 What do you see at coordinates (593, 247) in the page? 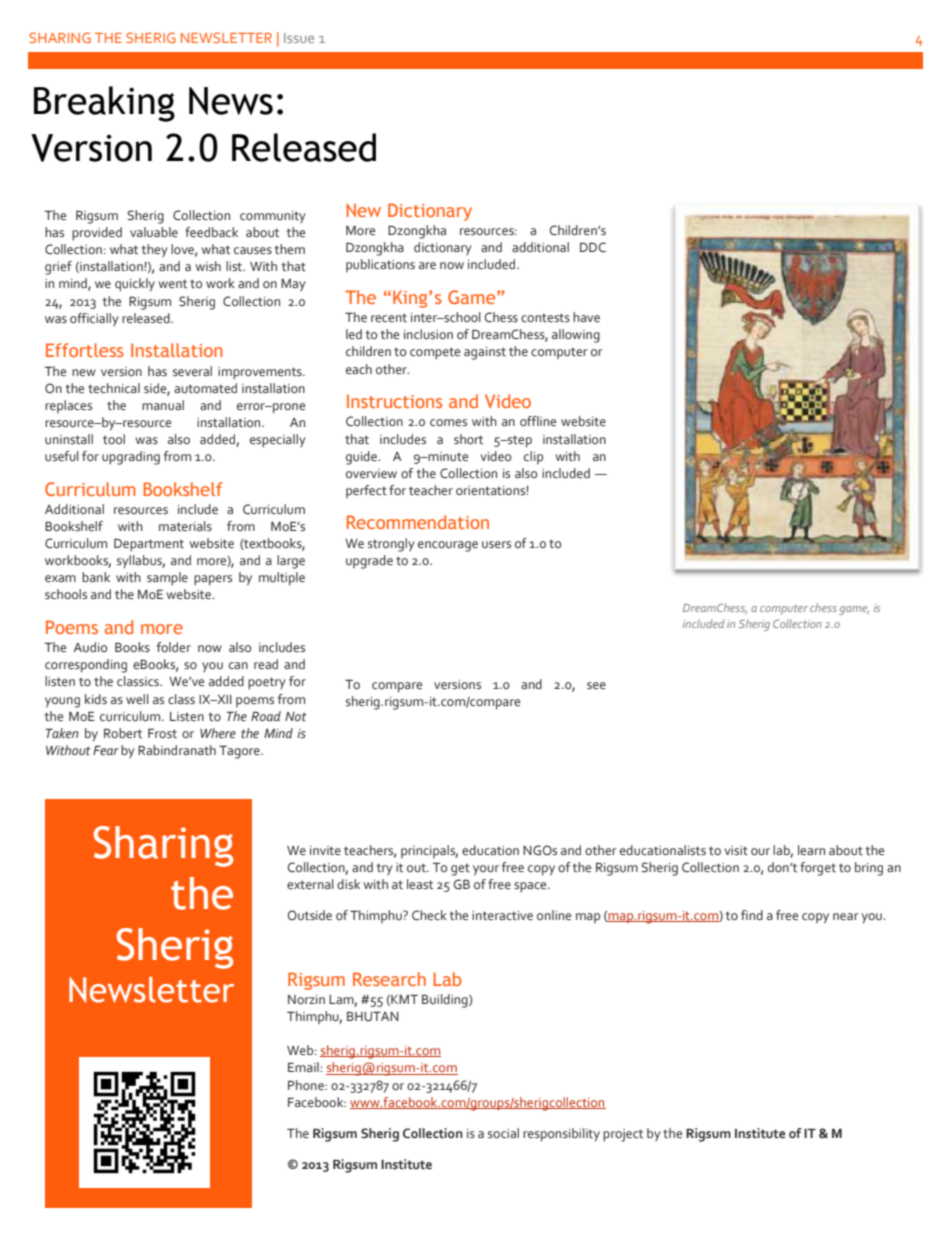
I see `DDC` at bounding box center [593, 247].
